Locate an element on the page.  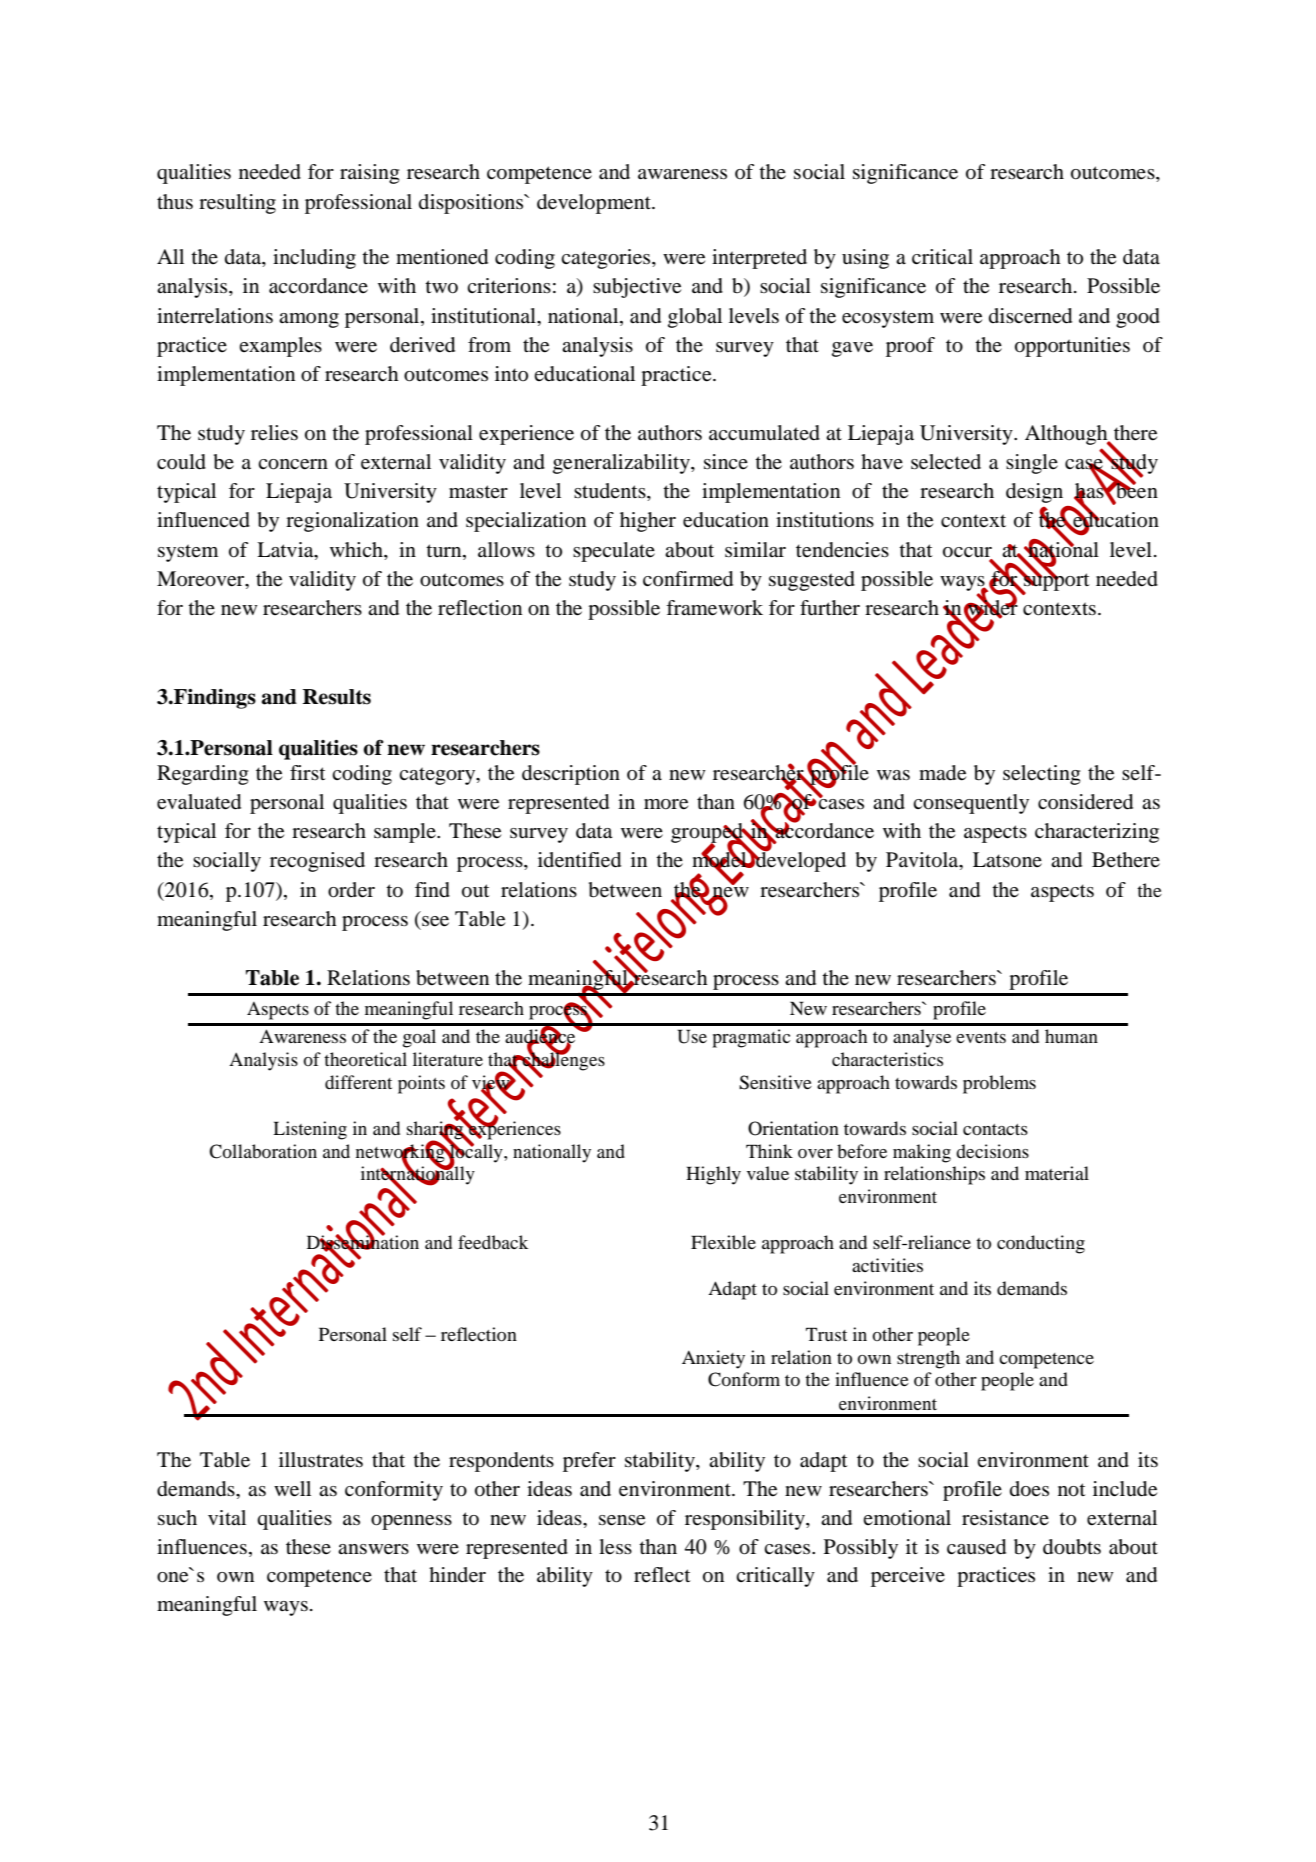
Listening is located at coordinates (310, 1130).
